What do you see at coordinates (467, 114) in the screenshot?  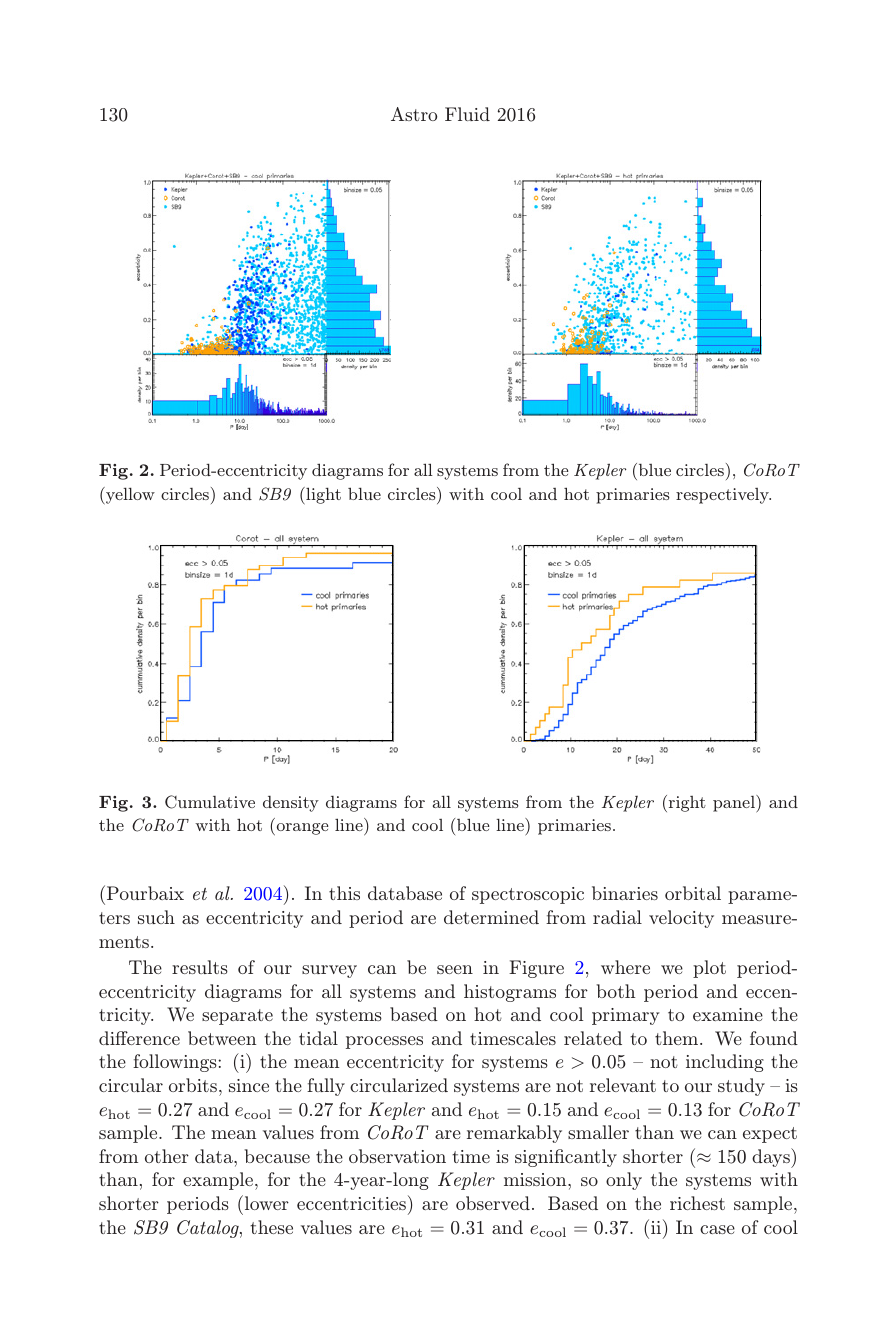 I see `Fluid` at bounding box center [467, 114].
